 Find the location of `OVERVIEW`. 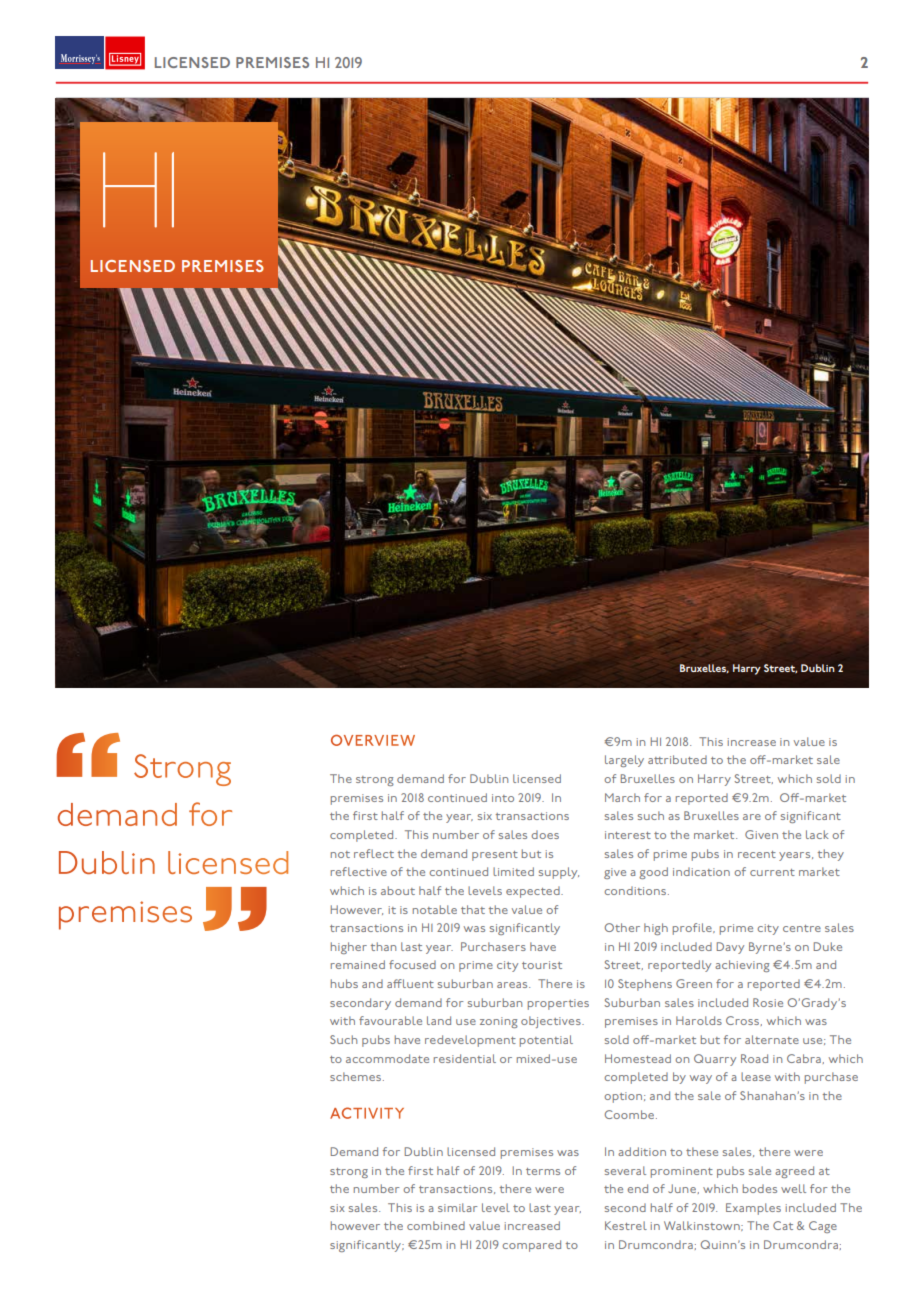

OVERVIEW is located at coordinates (373, 740).
